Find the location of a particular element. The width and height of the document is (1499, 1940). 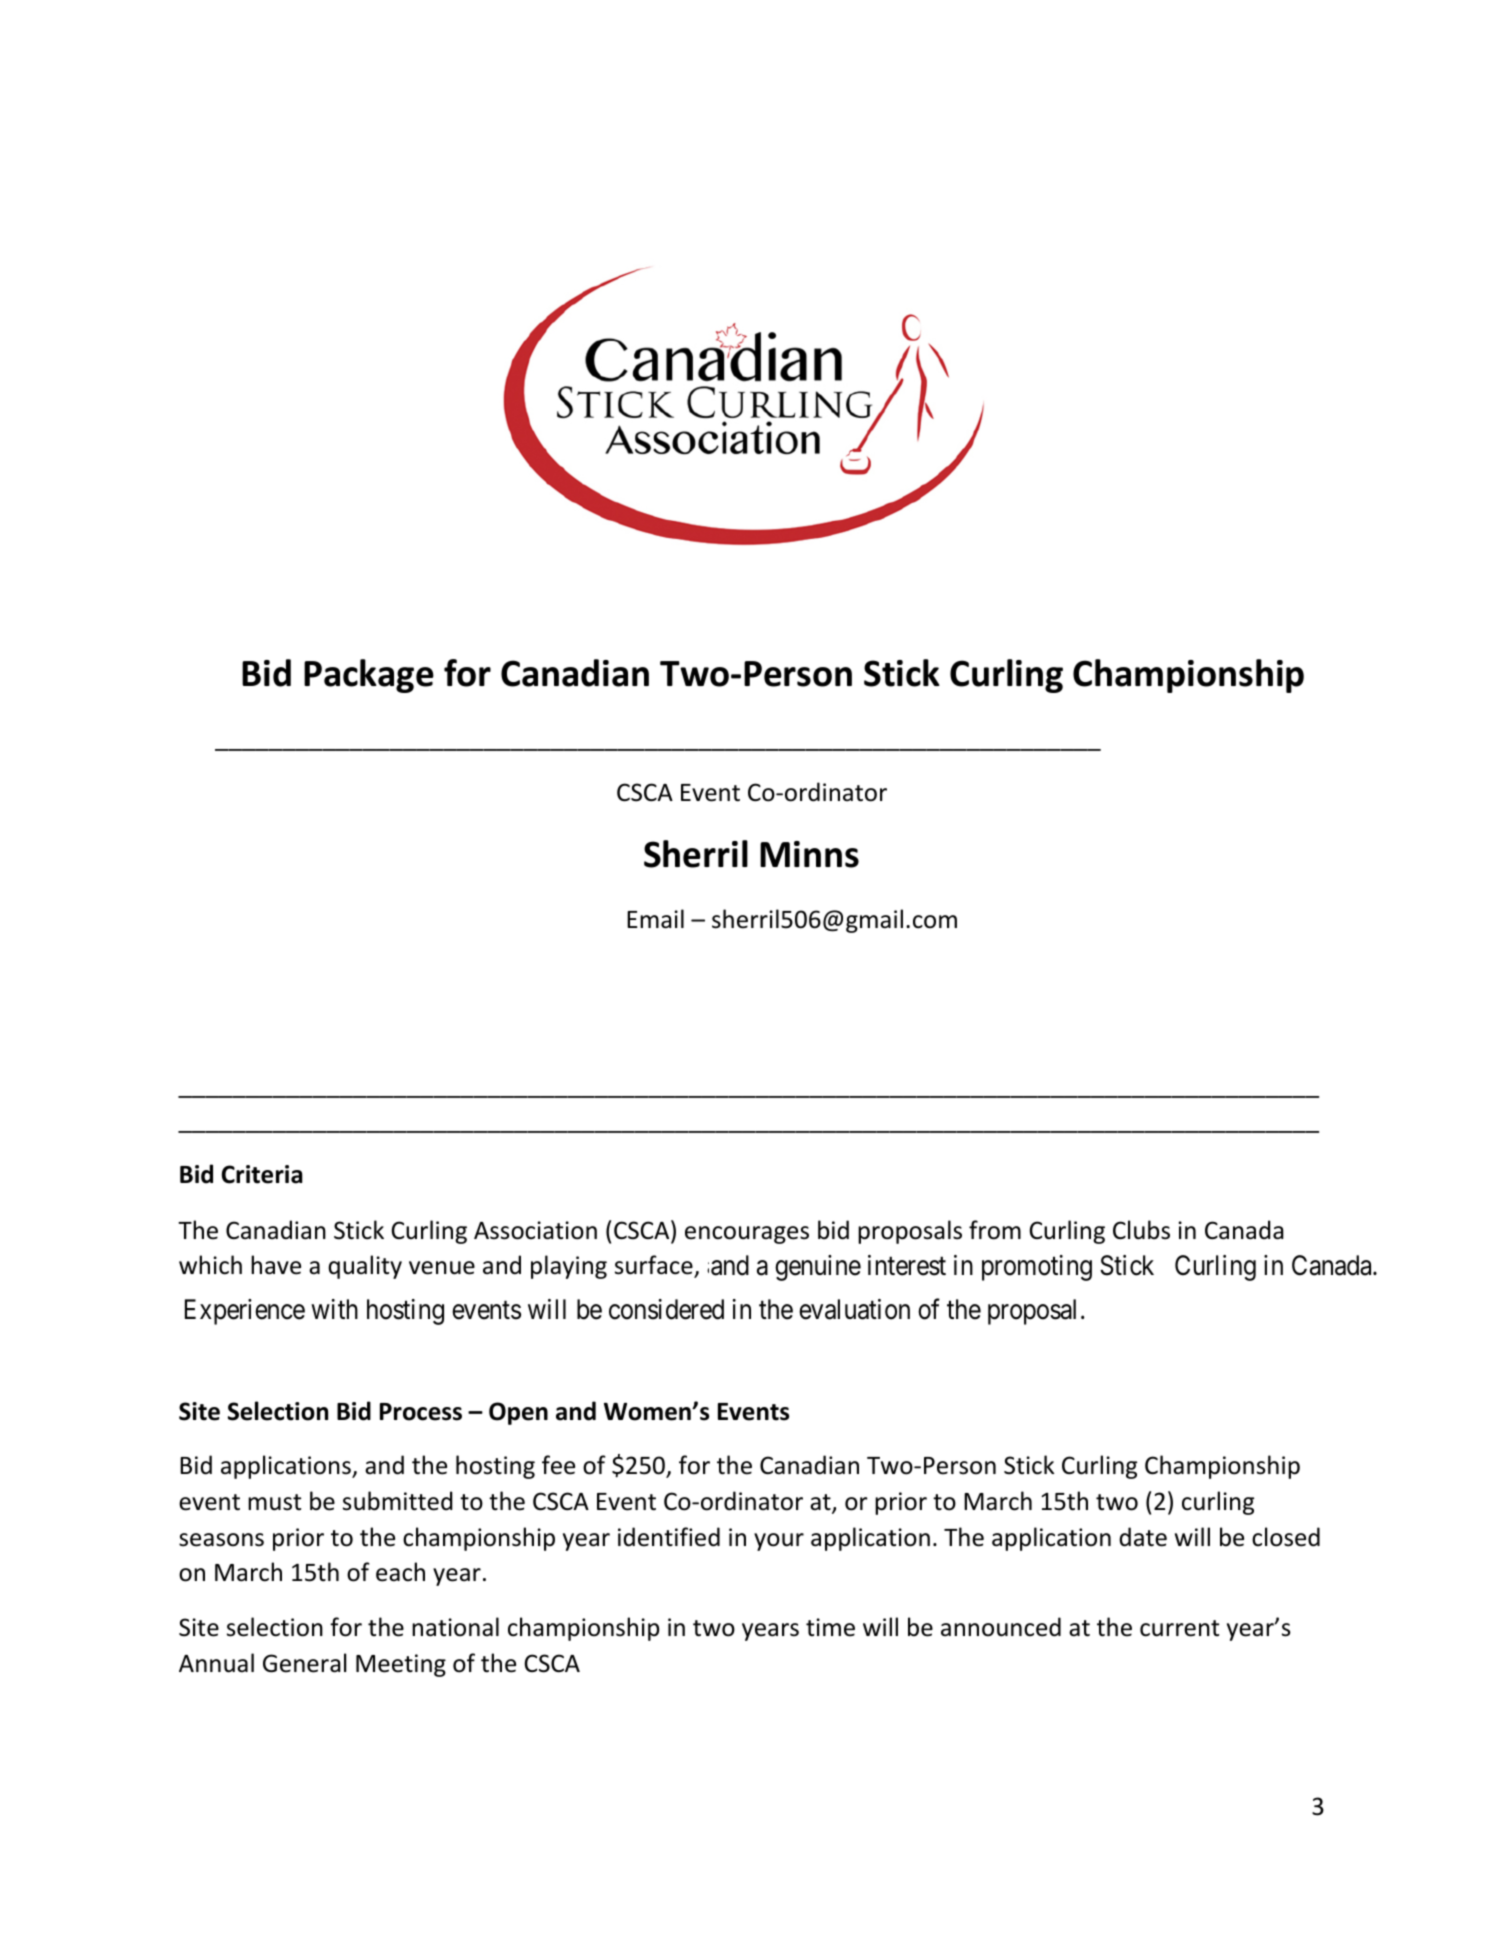

Process is located at coordinates (421, 1412).
